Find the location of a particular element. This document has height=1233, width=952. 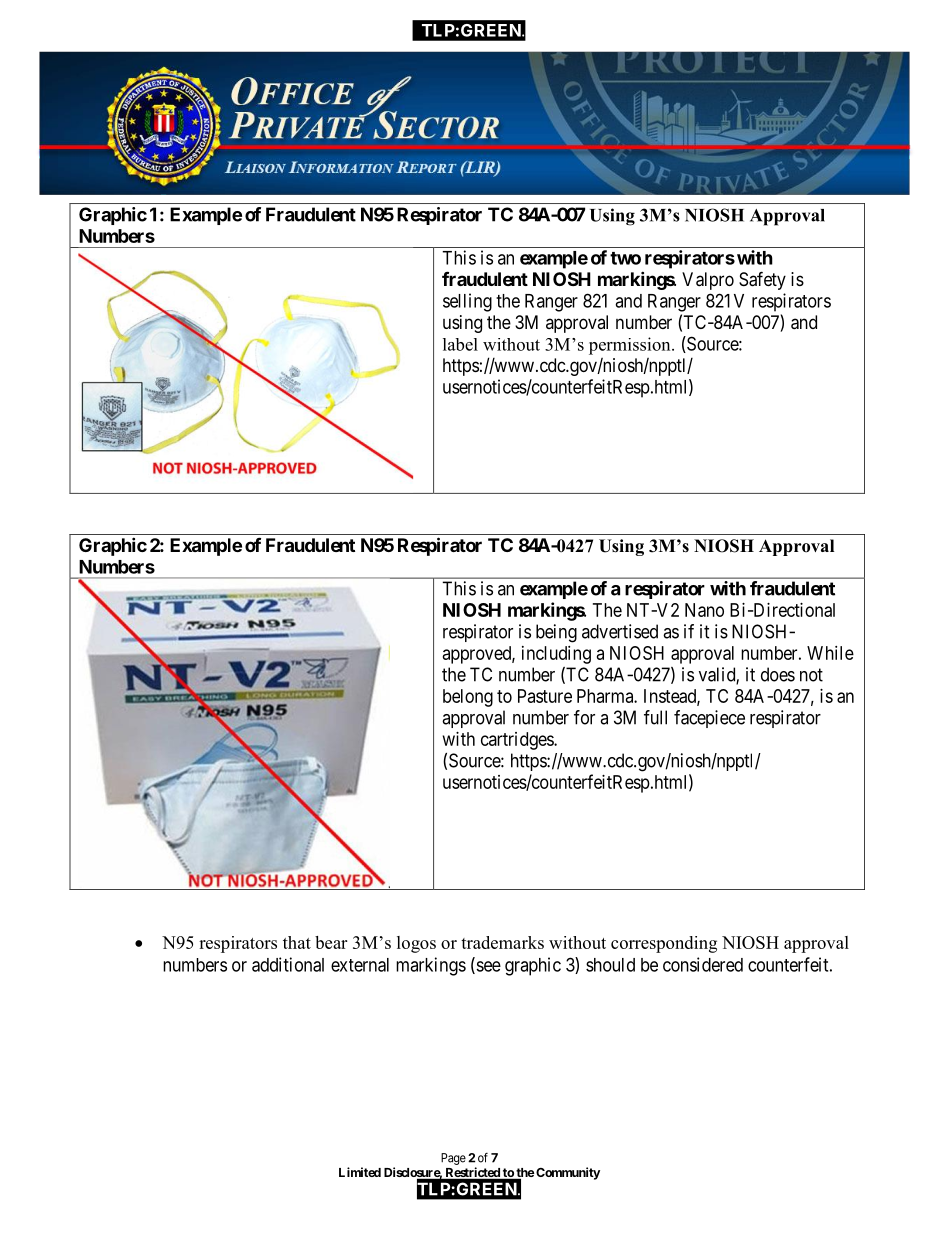

selling is located at coordinates (467, 302).
